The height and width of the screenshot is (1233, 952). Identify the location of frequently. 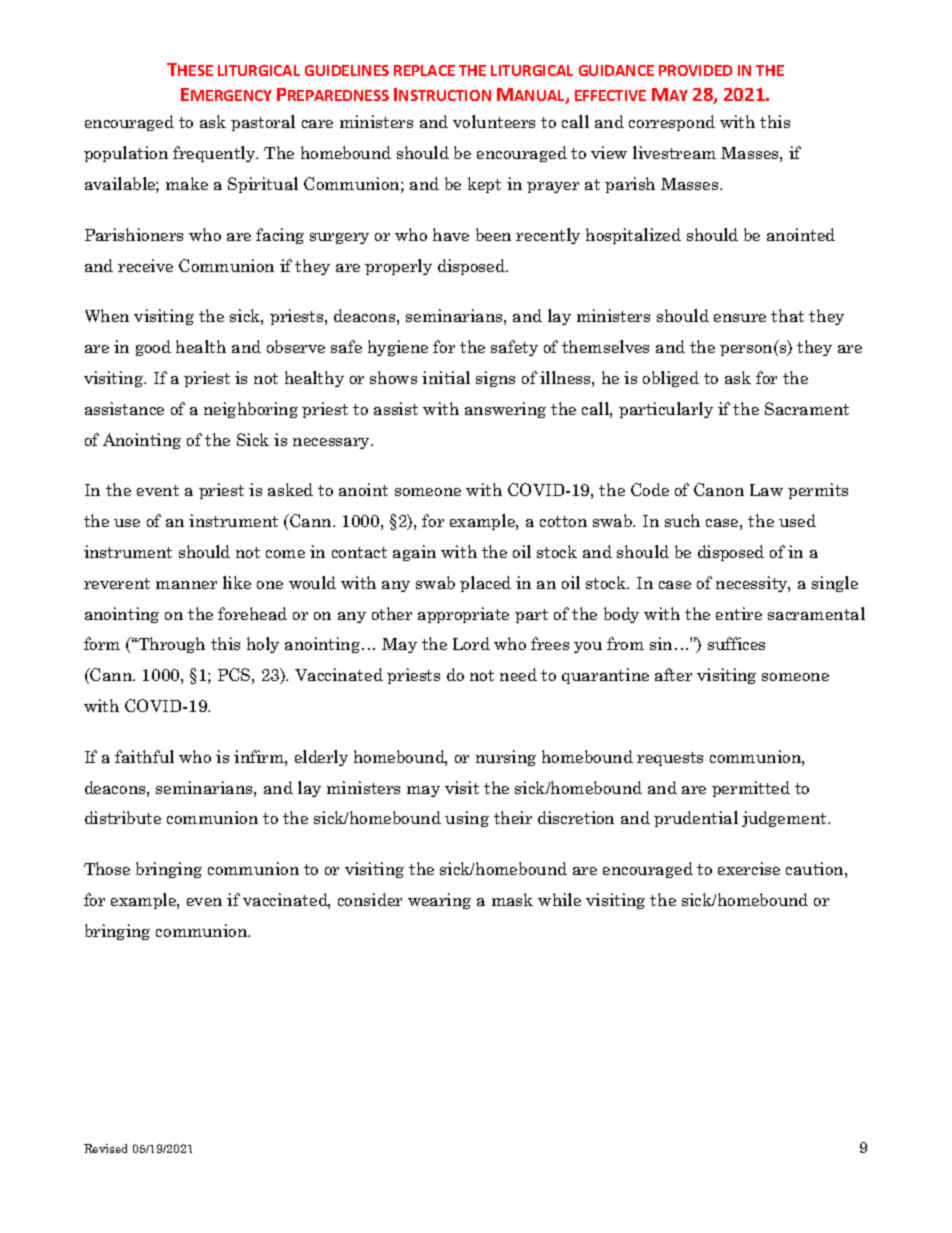
(215, 154).
